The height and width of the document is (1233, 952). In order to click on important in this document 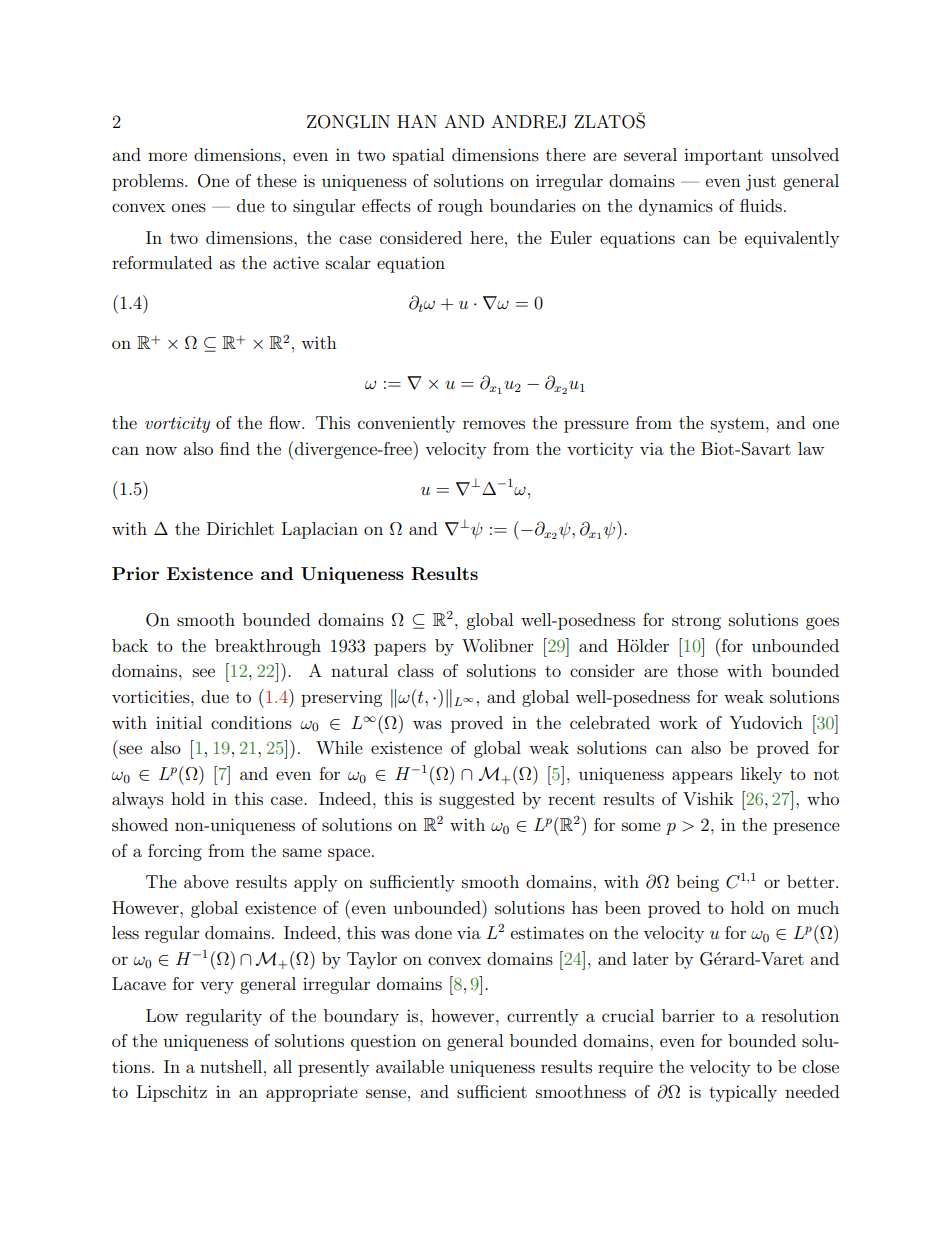, I will do `click(723, 156)`.
